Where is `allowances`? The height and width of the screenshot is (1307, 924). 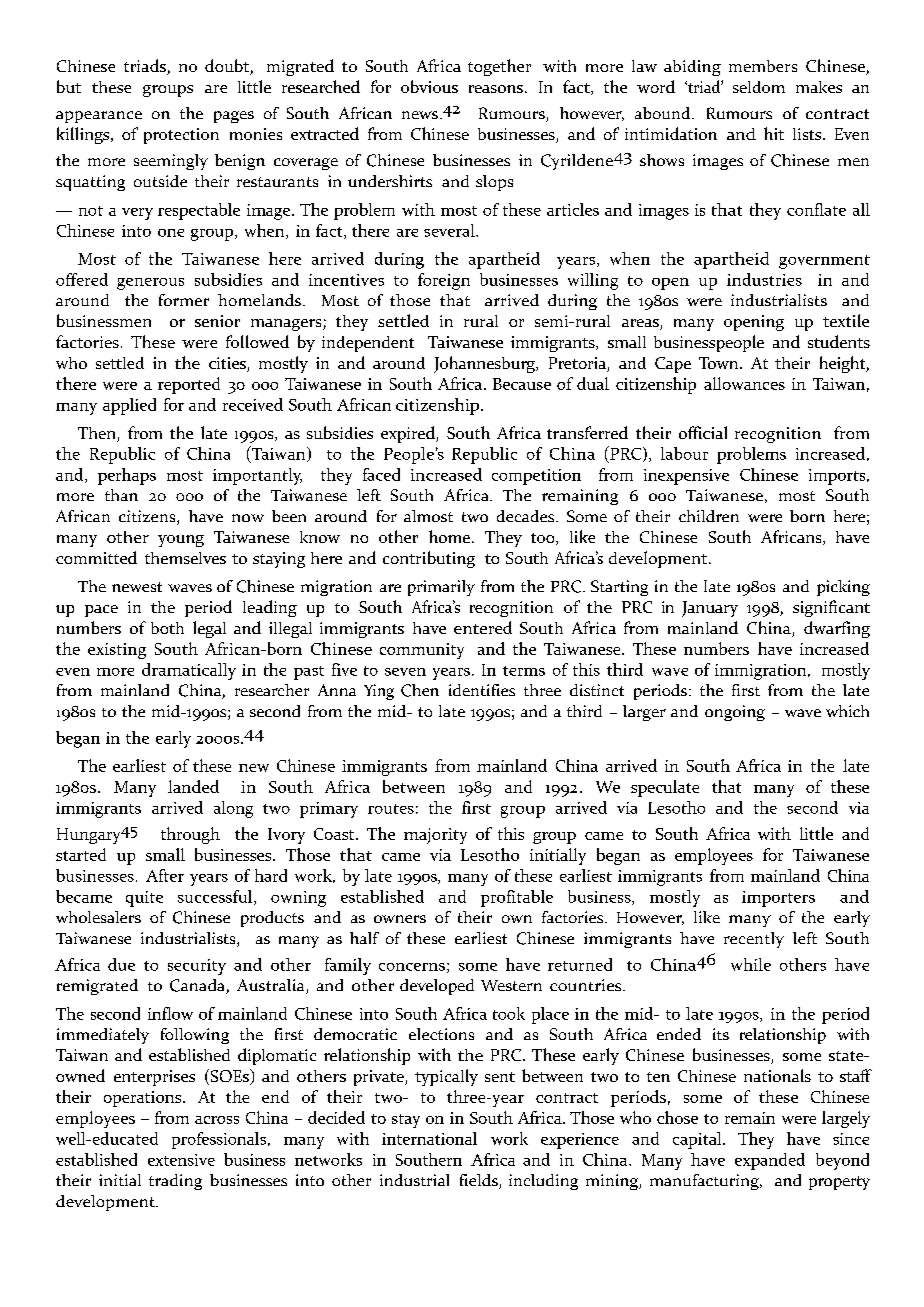 allowances is located at coordinates (744, 383).
